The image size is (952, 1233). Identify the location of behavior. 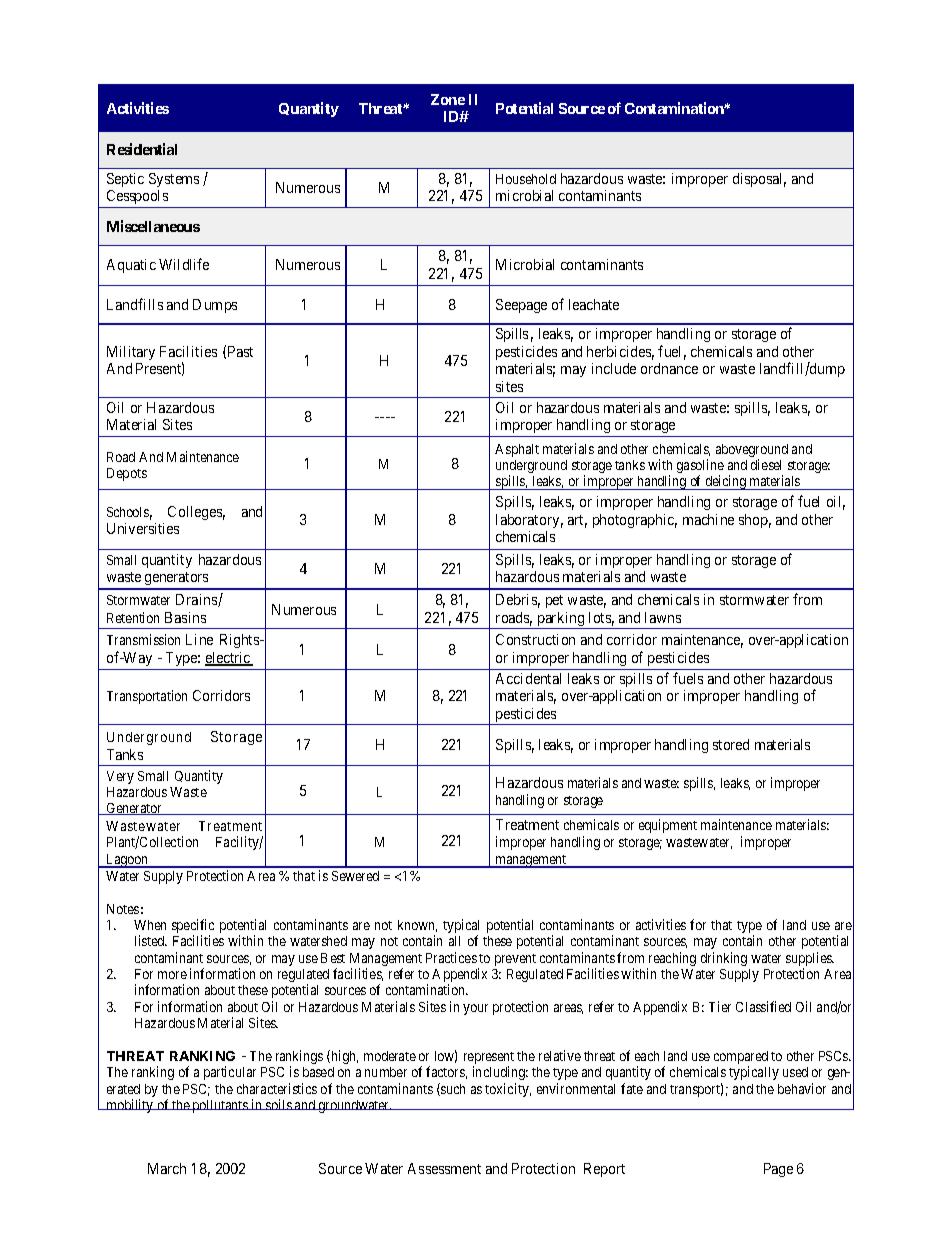
(802, 1088).
